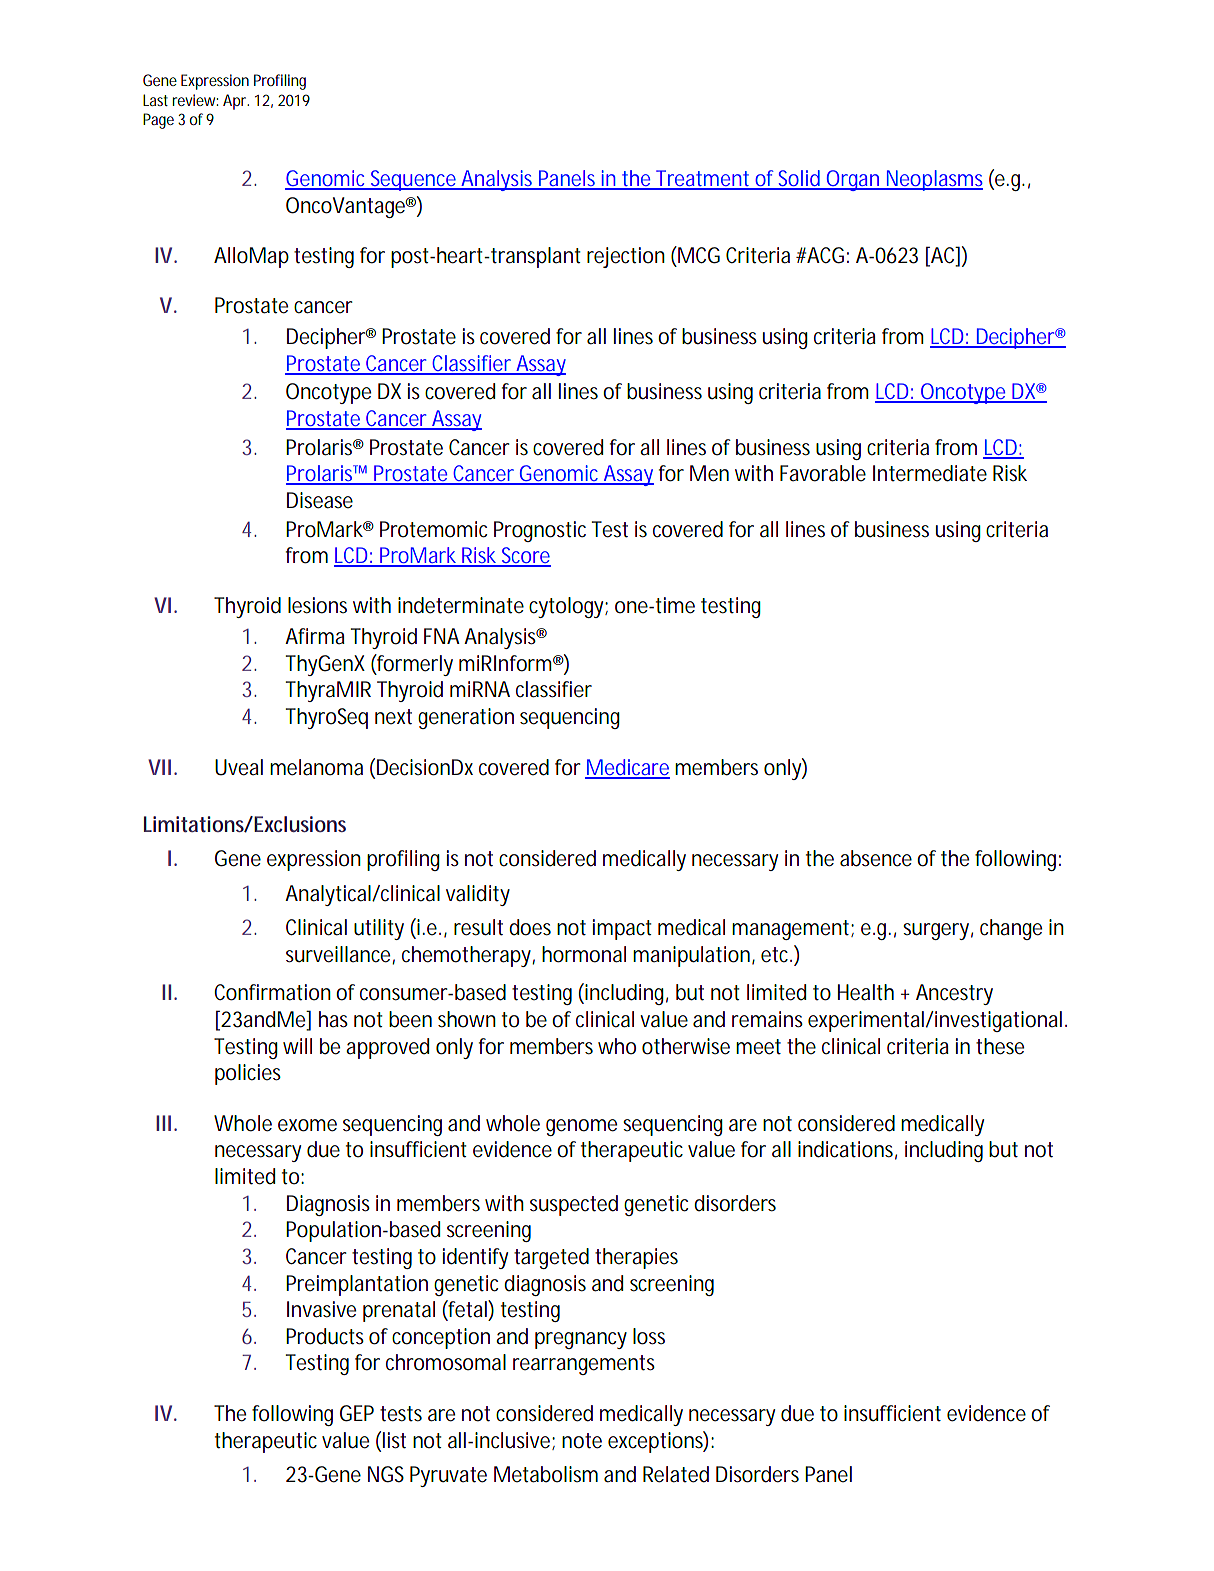 The height and width of the screenshot is (1571, 1214). I want to click on Intermediate, so click(930, 473).
